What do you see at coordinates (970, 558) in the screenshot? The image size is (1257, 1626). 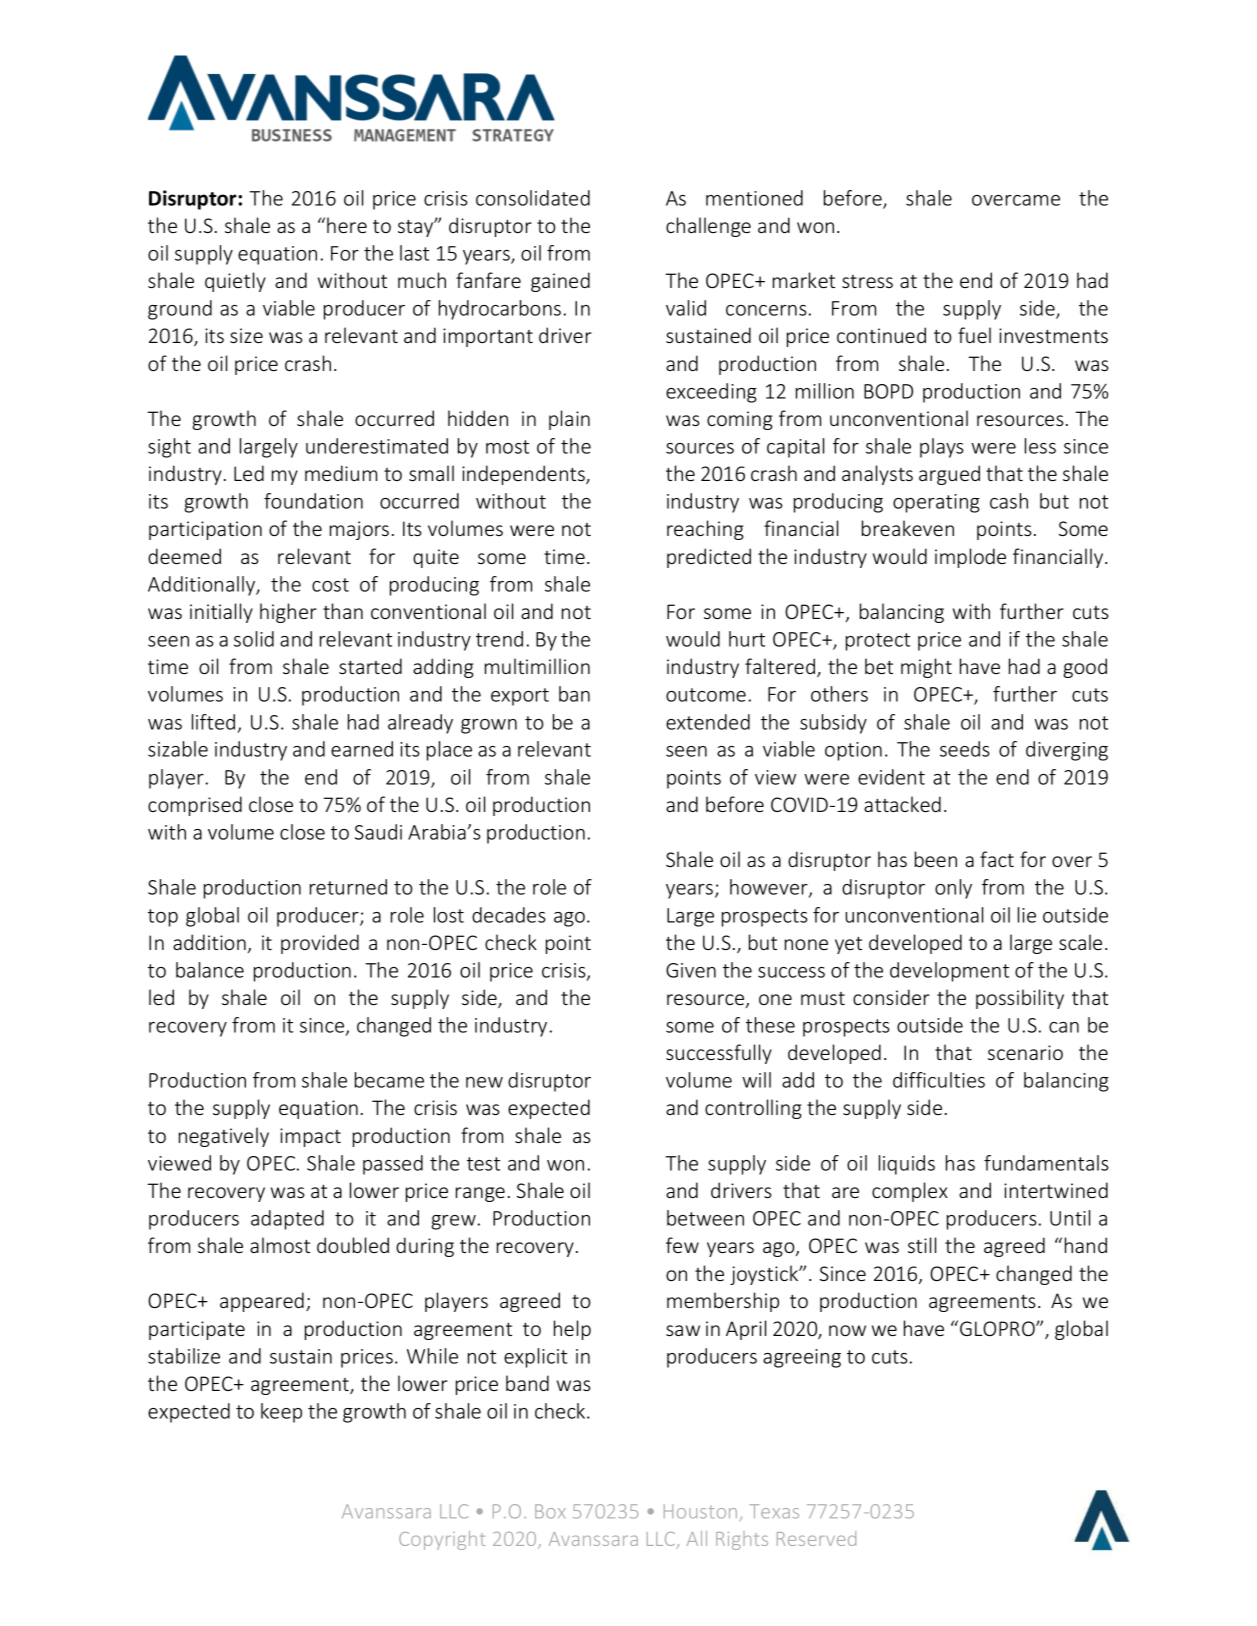 I see `implode` at bounding box center [970, 558].
